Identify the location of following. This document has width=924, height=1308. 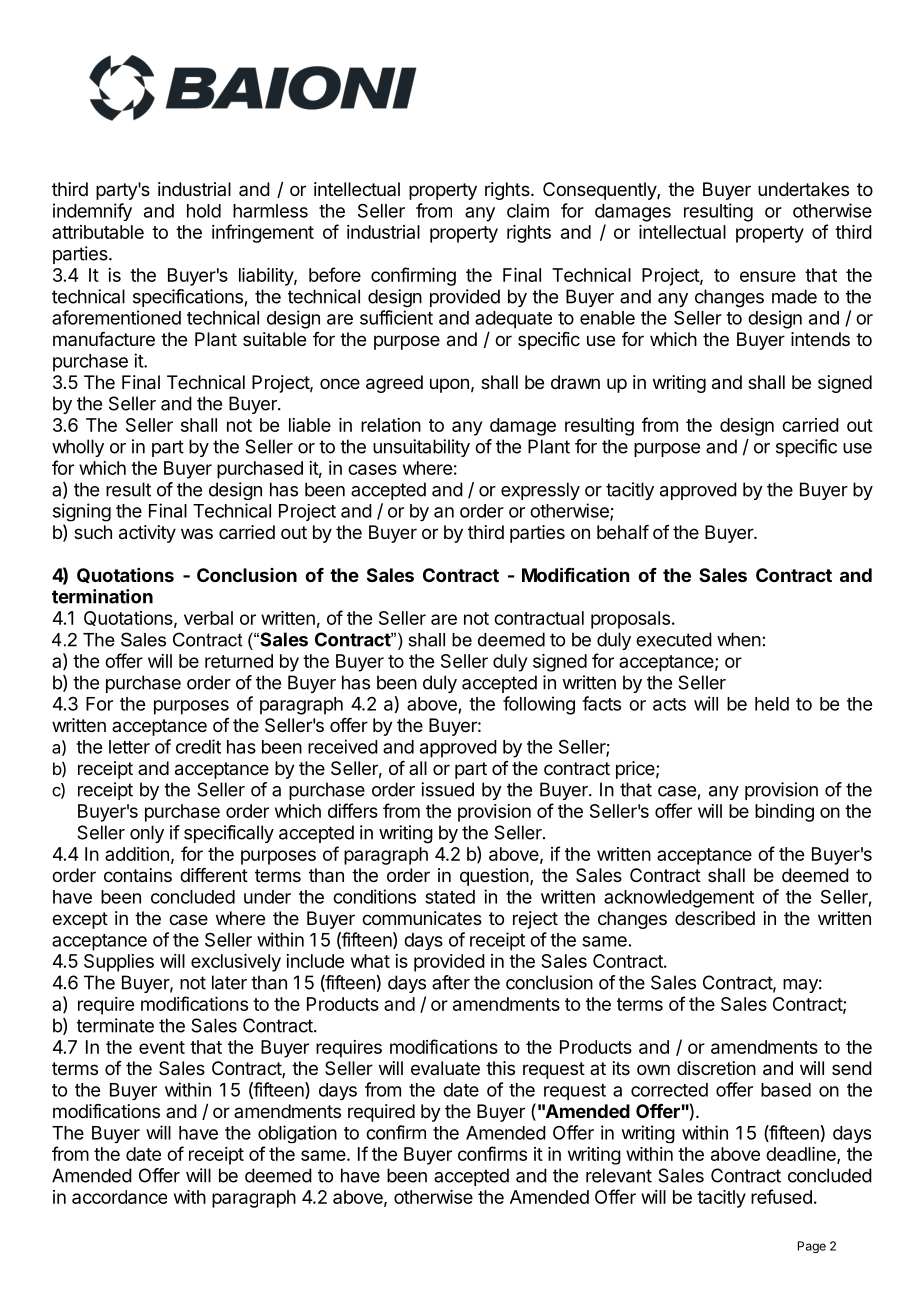
(539, 705).
